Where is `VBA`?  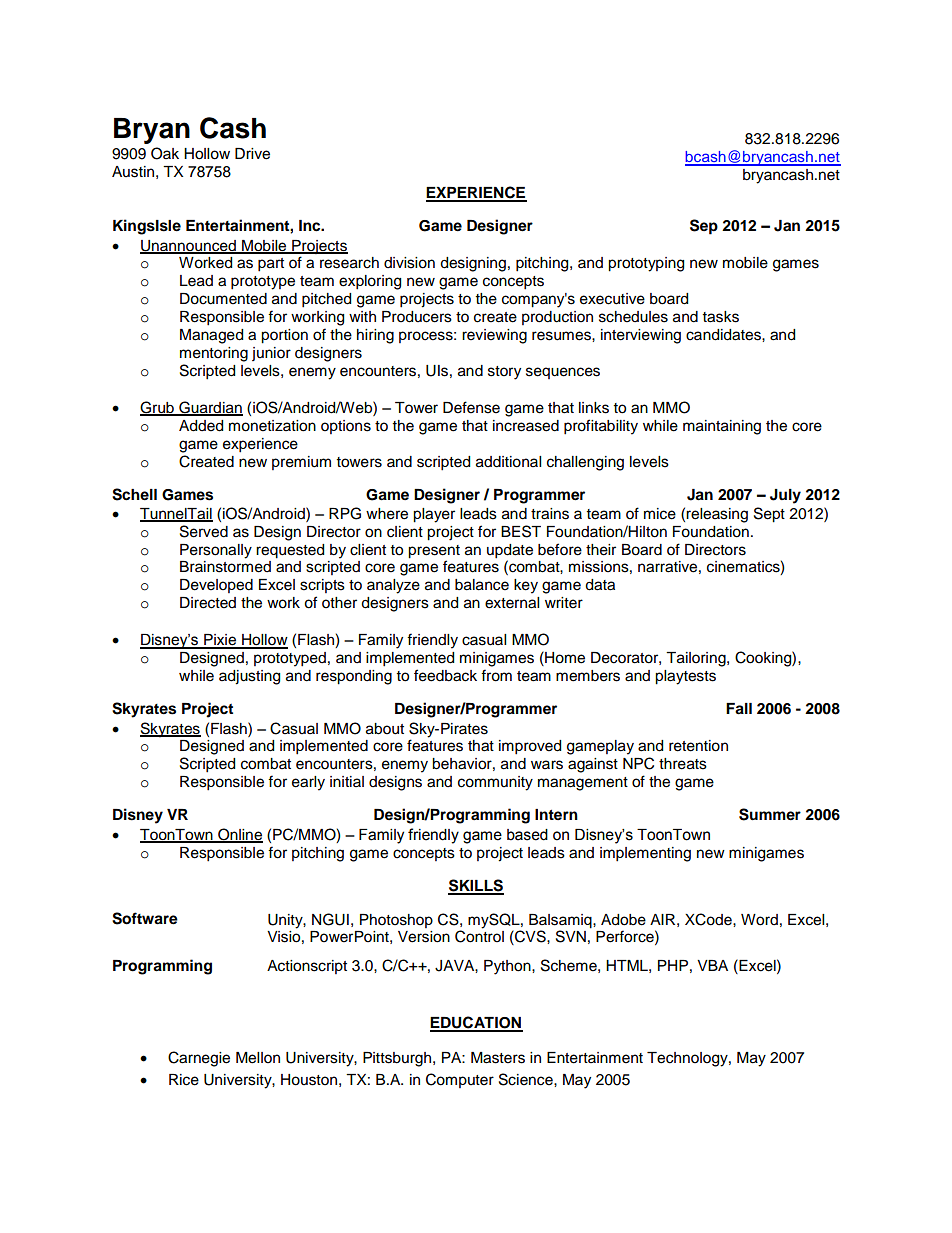 VBA is located at coordinates (712, 965).
